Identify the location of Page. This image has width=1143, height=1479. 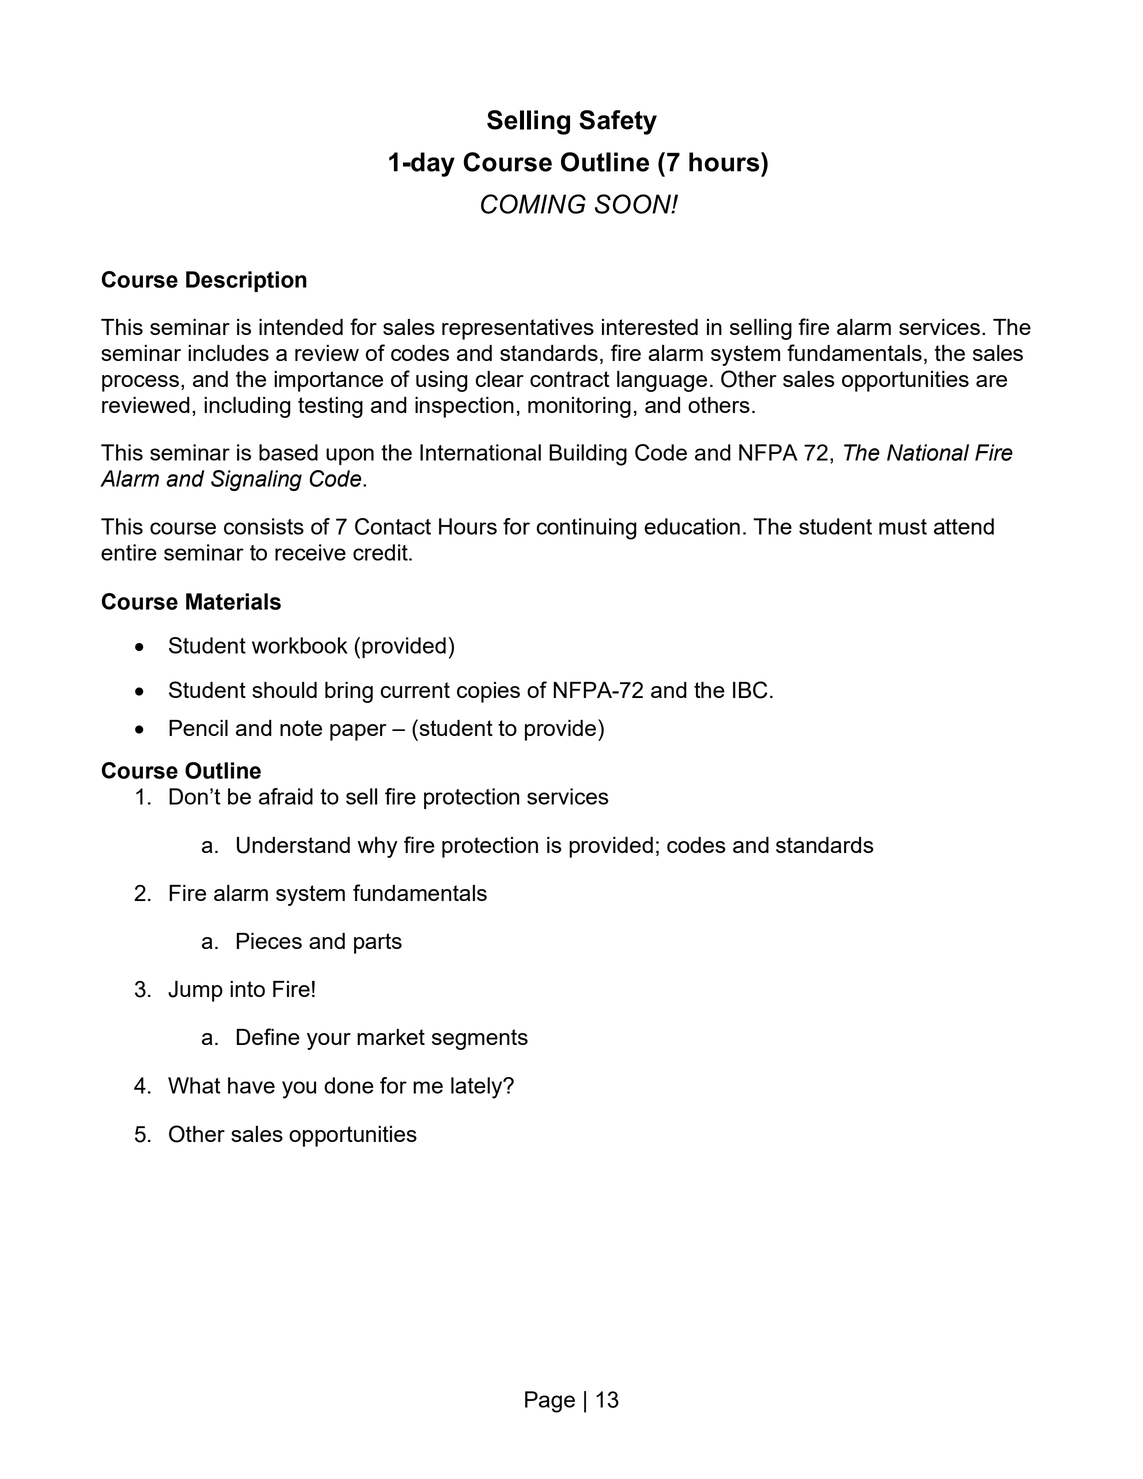
(550, 1402).
